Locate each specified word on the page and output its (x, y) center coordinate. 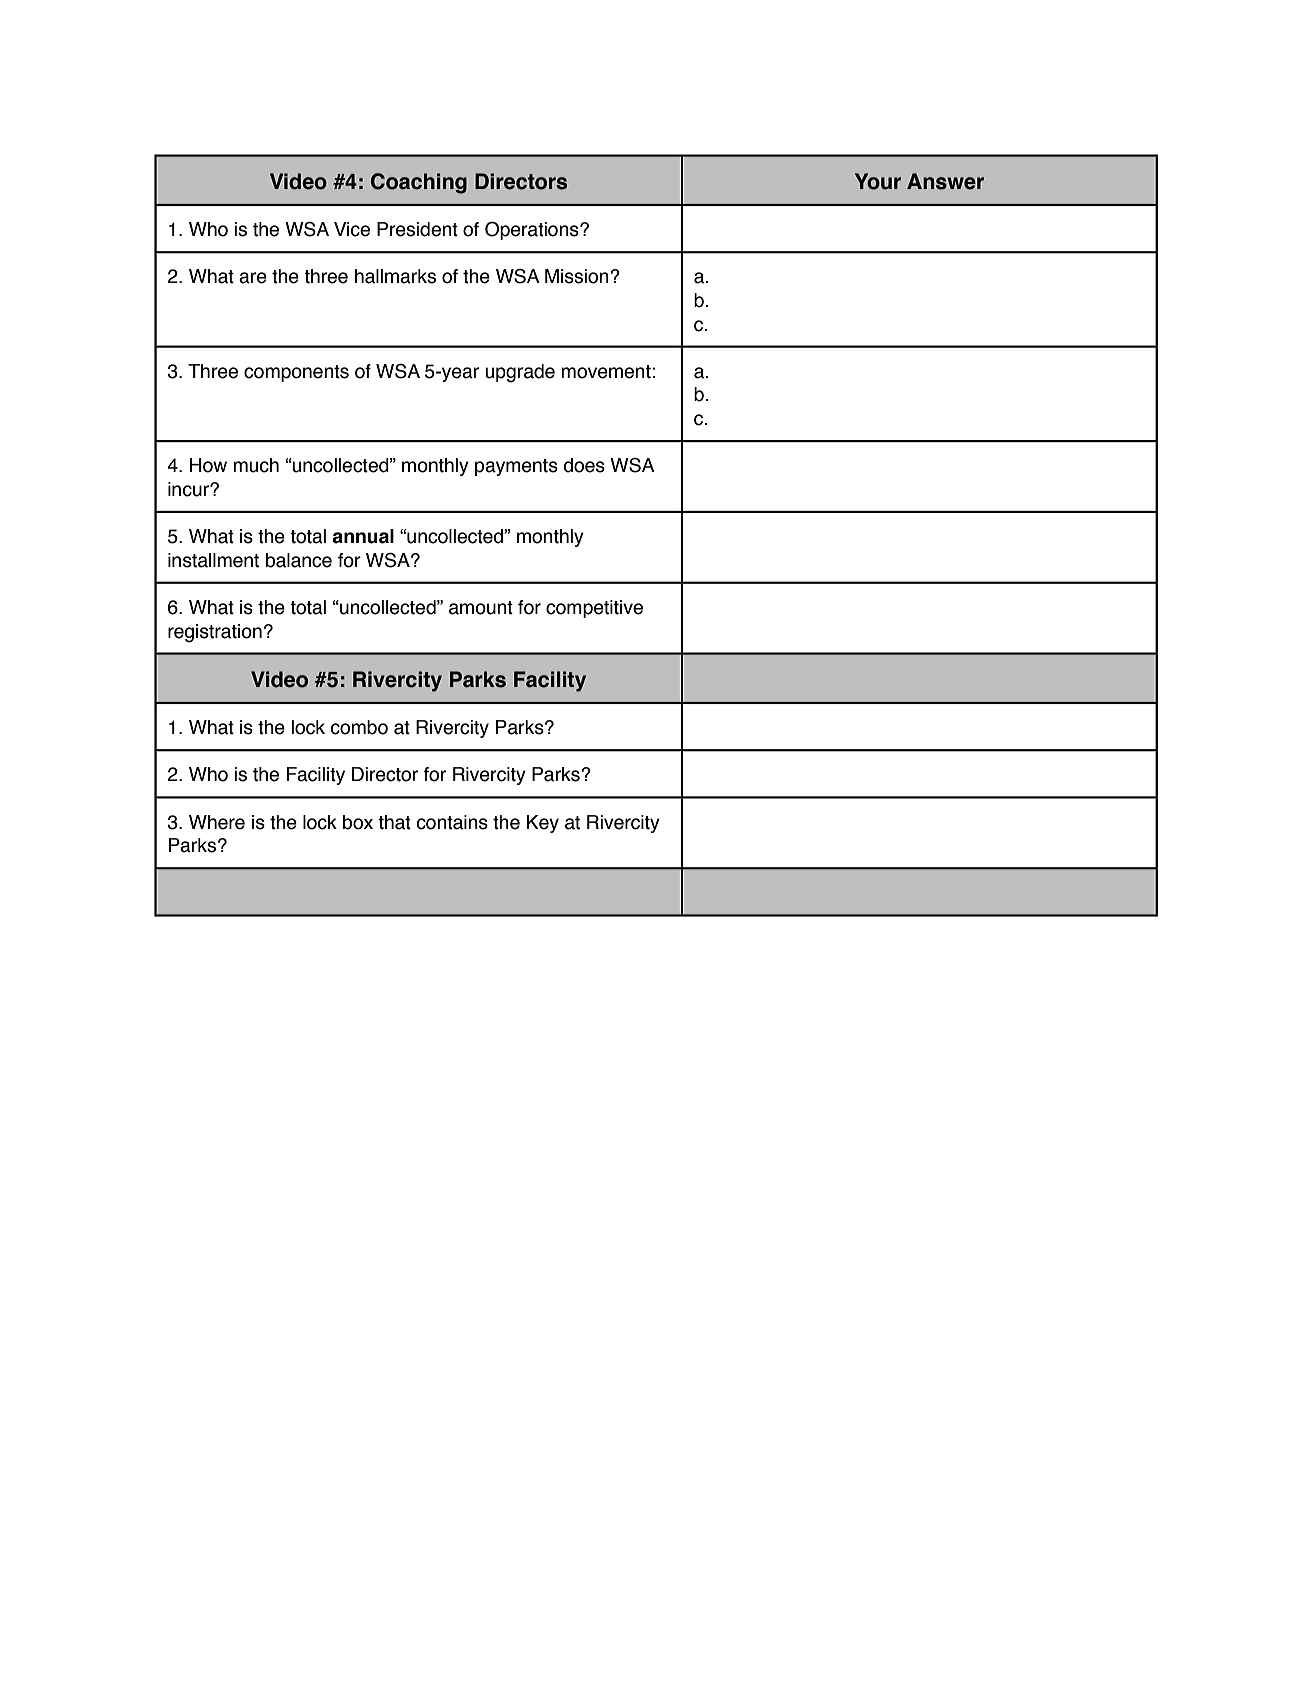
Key (543, 824)
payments (516, 467)
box (358, 822)
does (584, 465)
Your (878, 181)
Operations (533, 231)
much (256, 465)
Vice (352, 229)
